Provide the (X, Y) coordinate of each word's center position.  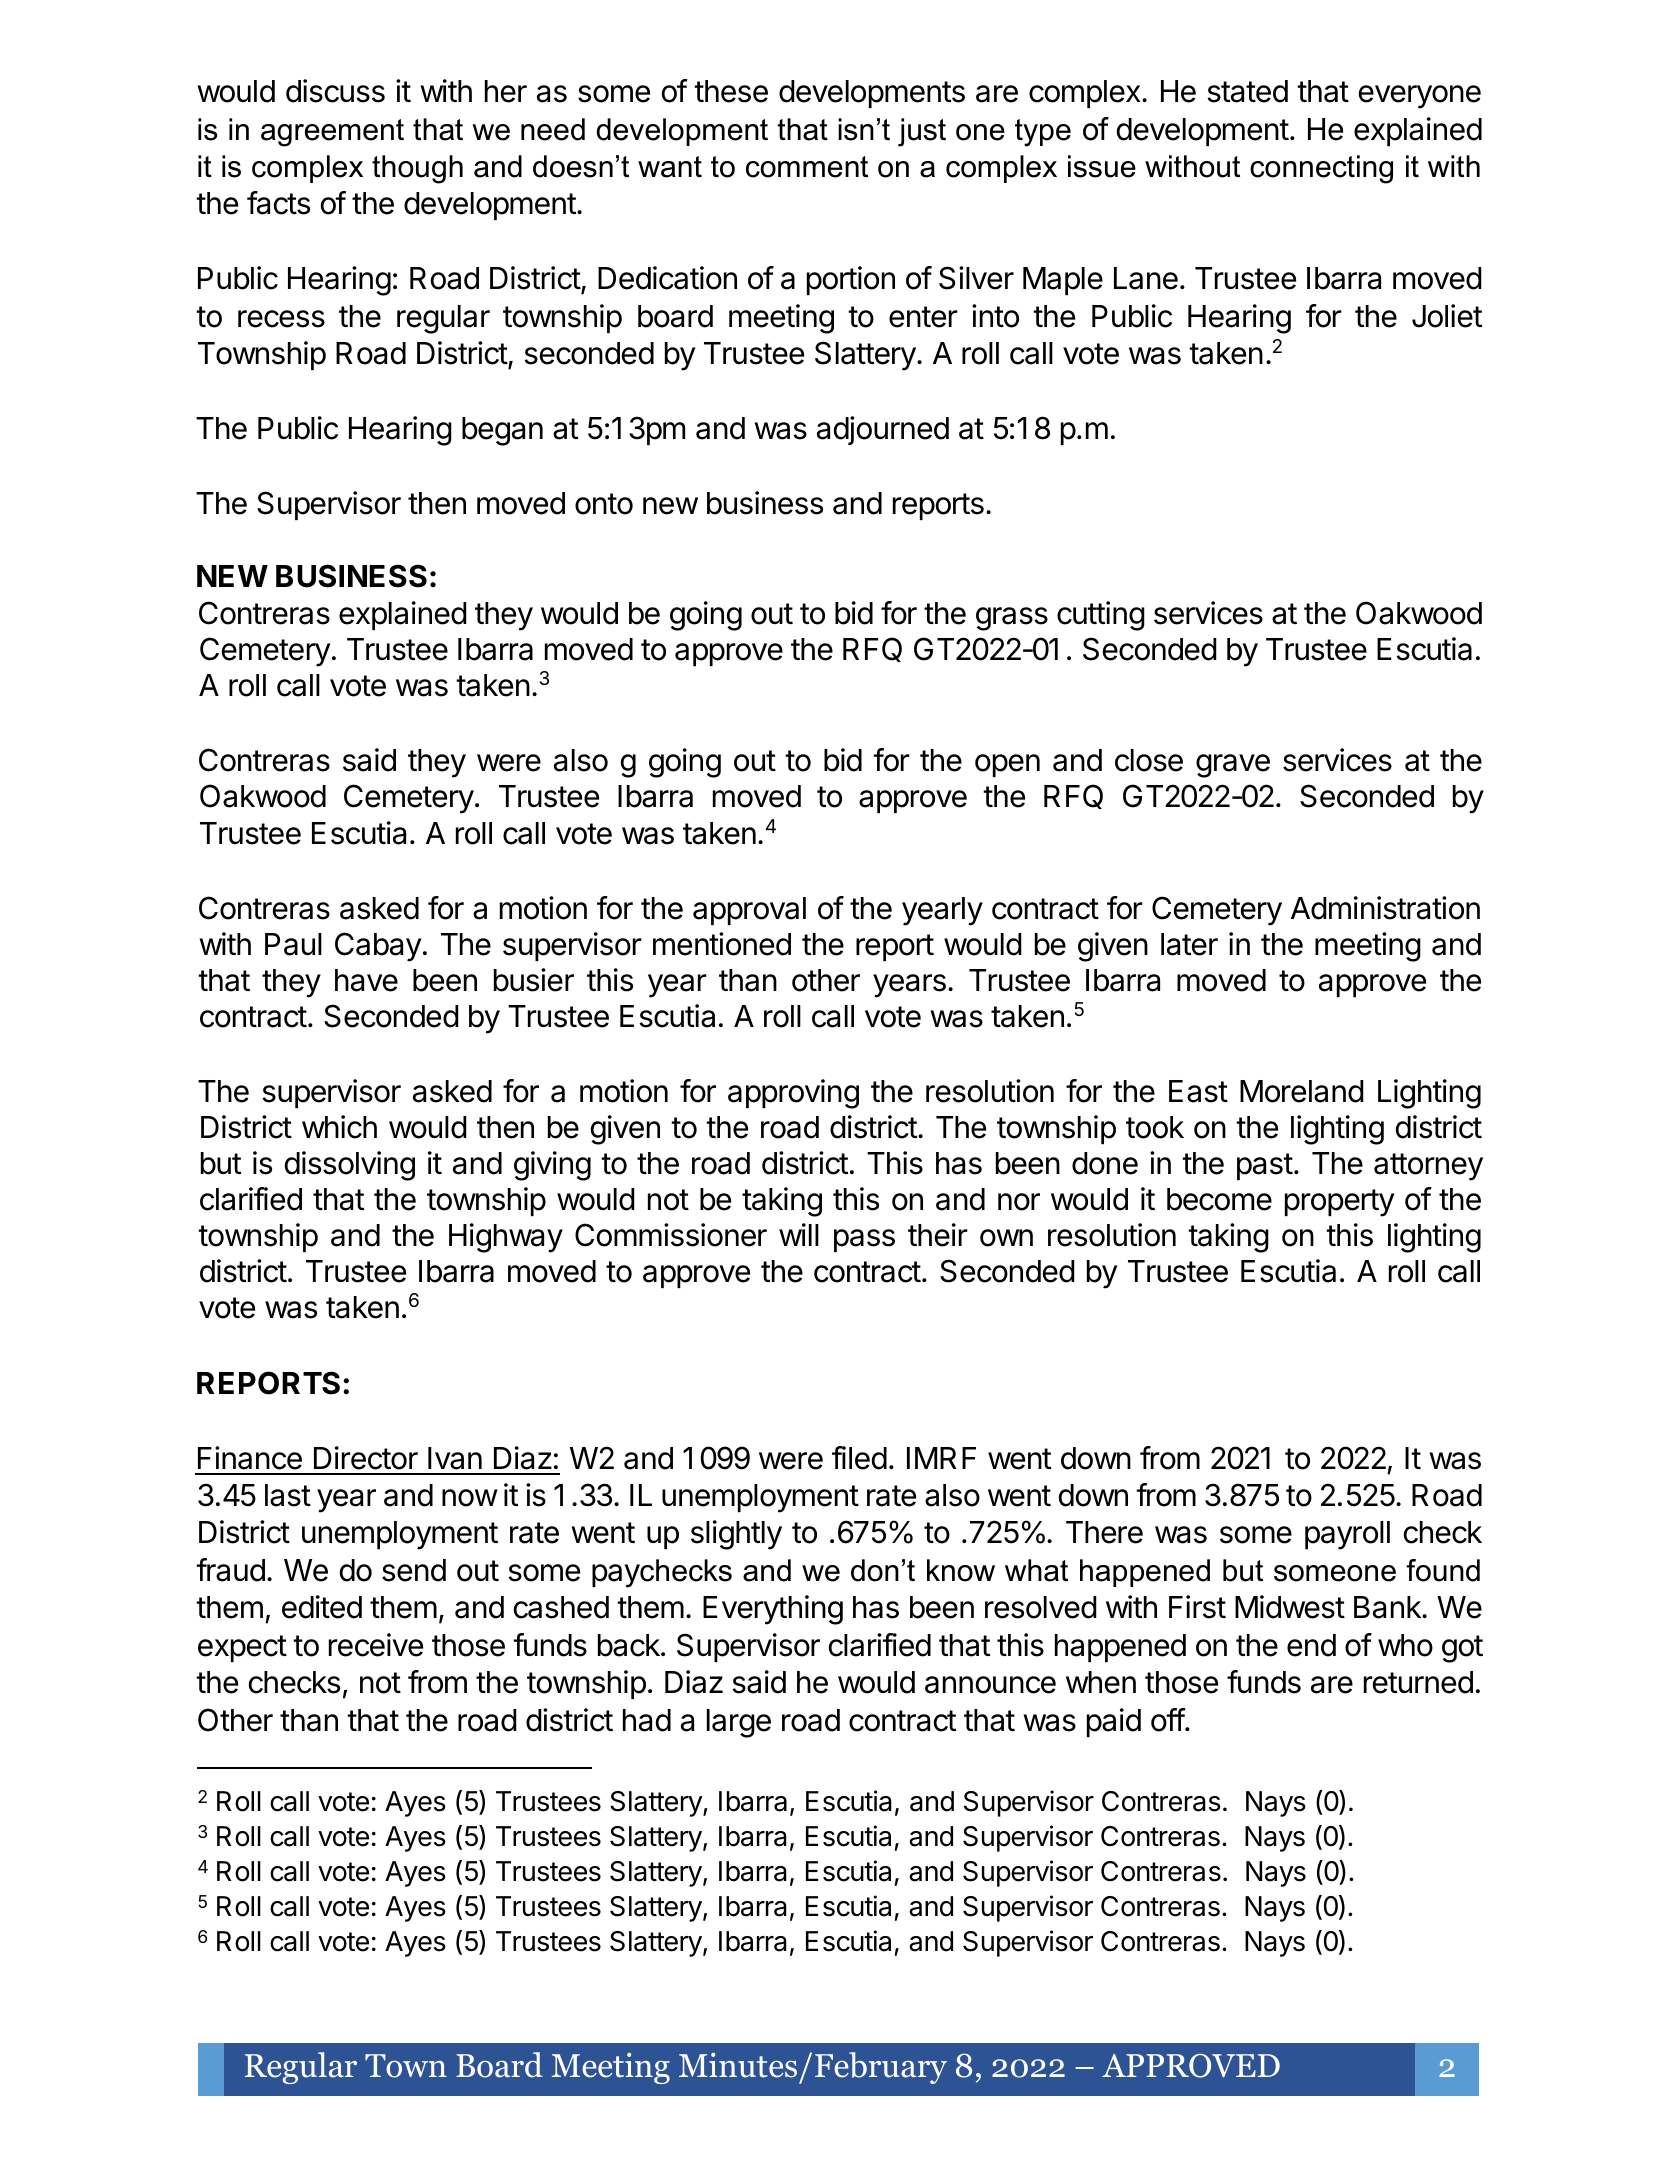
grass (1012, 619)
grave (1233, 766)
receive (376, 1645)
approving (793, 1094)
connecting (1321, 169)
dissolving (350, 1166)
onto (604, 504)
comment (807, 167)
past (1265, 1166)
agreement (332, 133)
